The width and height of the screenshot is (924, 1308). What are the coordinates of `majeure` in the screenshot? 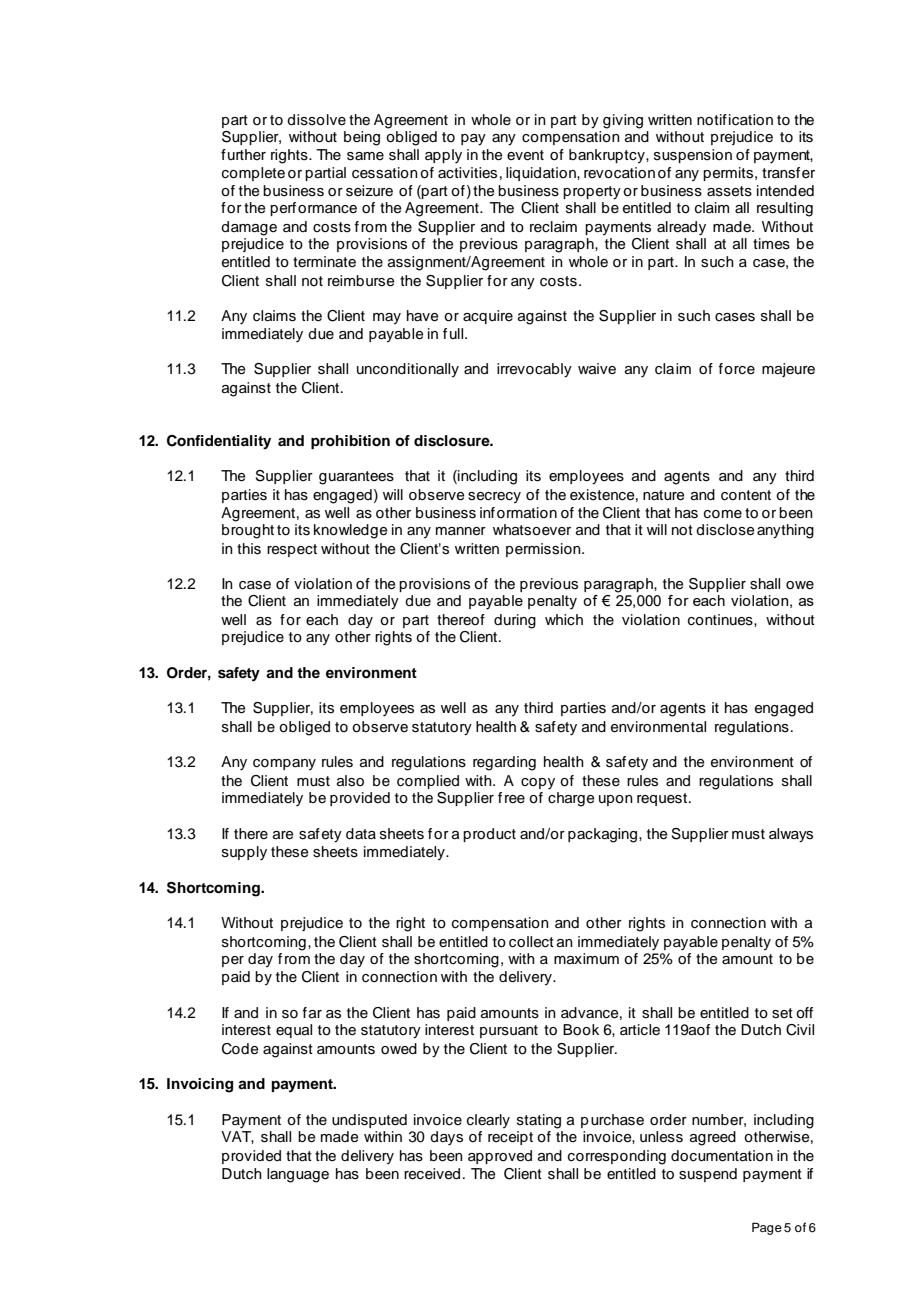 It's located at (788, 370).
